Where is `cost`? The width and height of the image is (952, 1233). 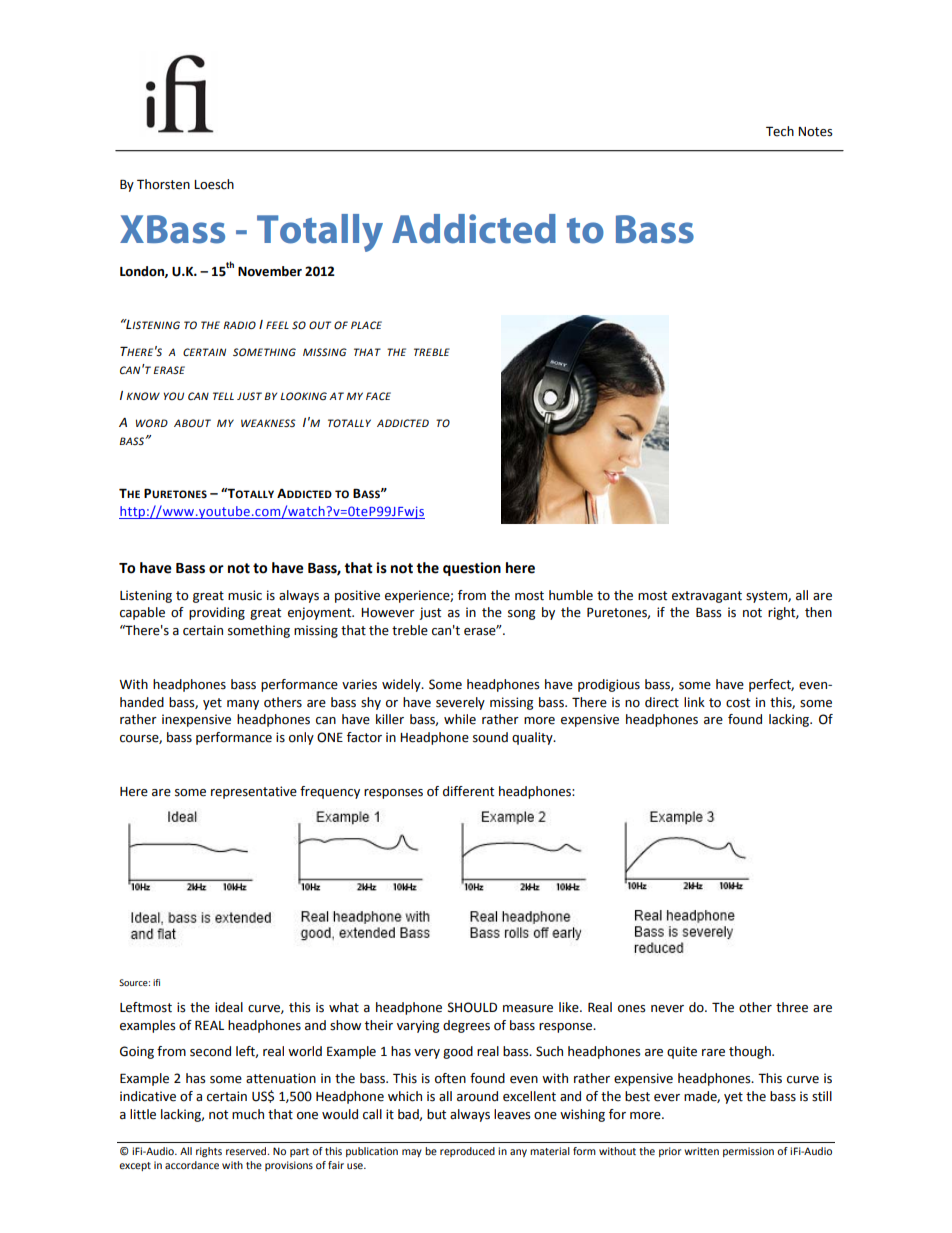 cost is located at coordinates (738, 703).
